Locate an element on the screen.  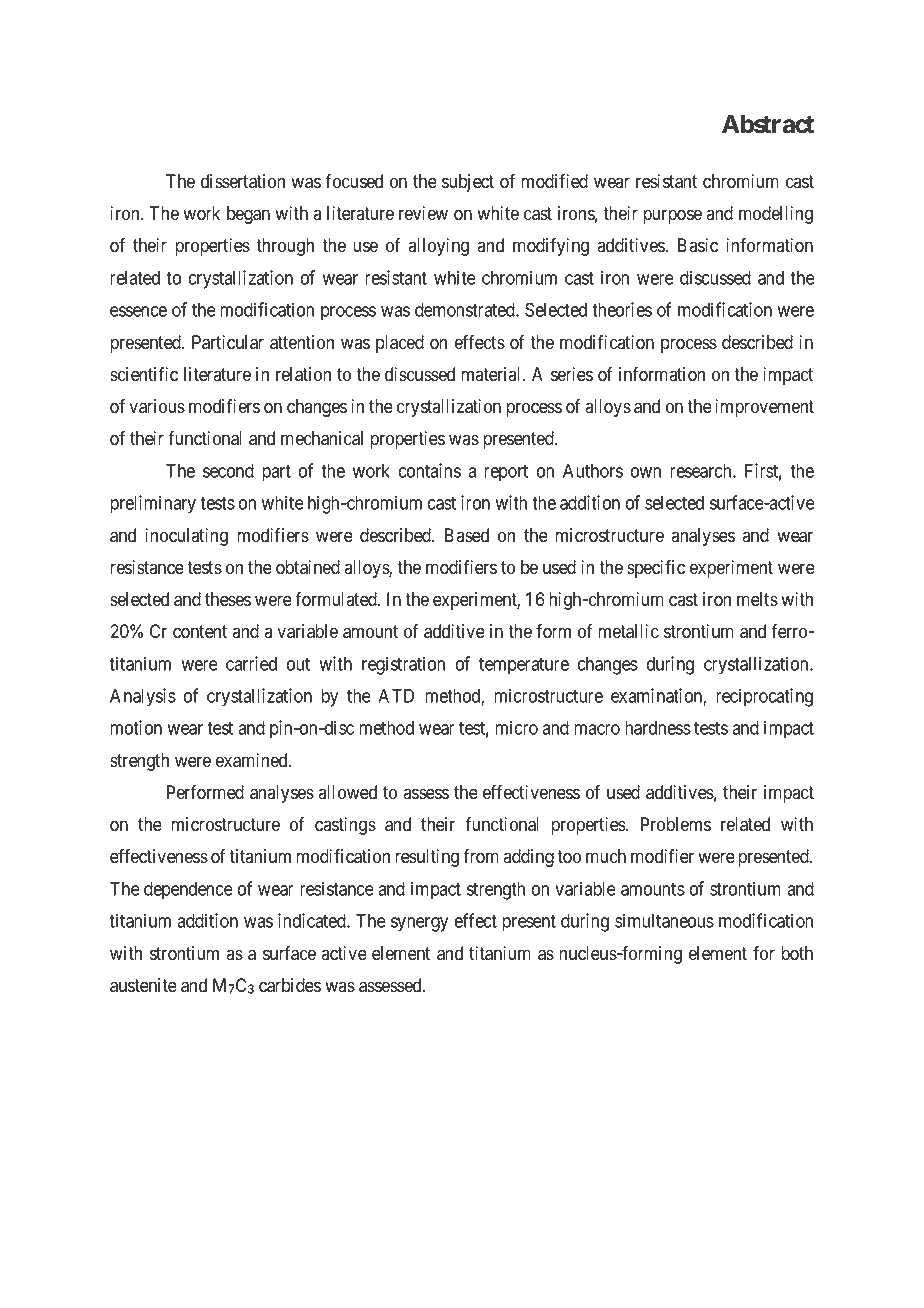
carbides is located at coordinates (290, 985).
